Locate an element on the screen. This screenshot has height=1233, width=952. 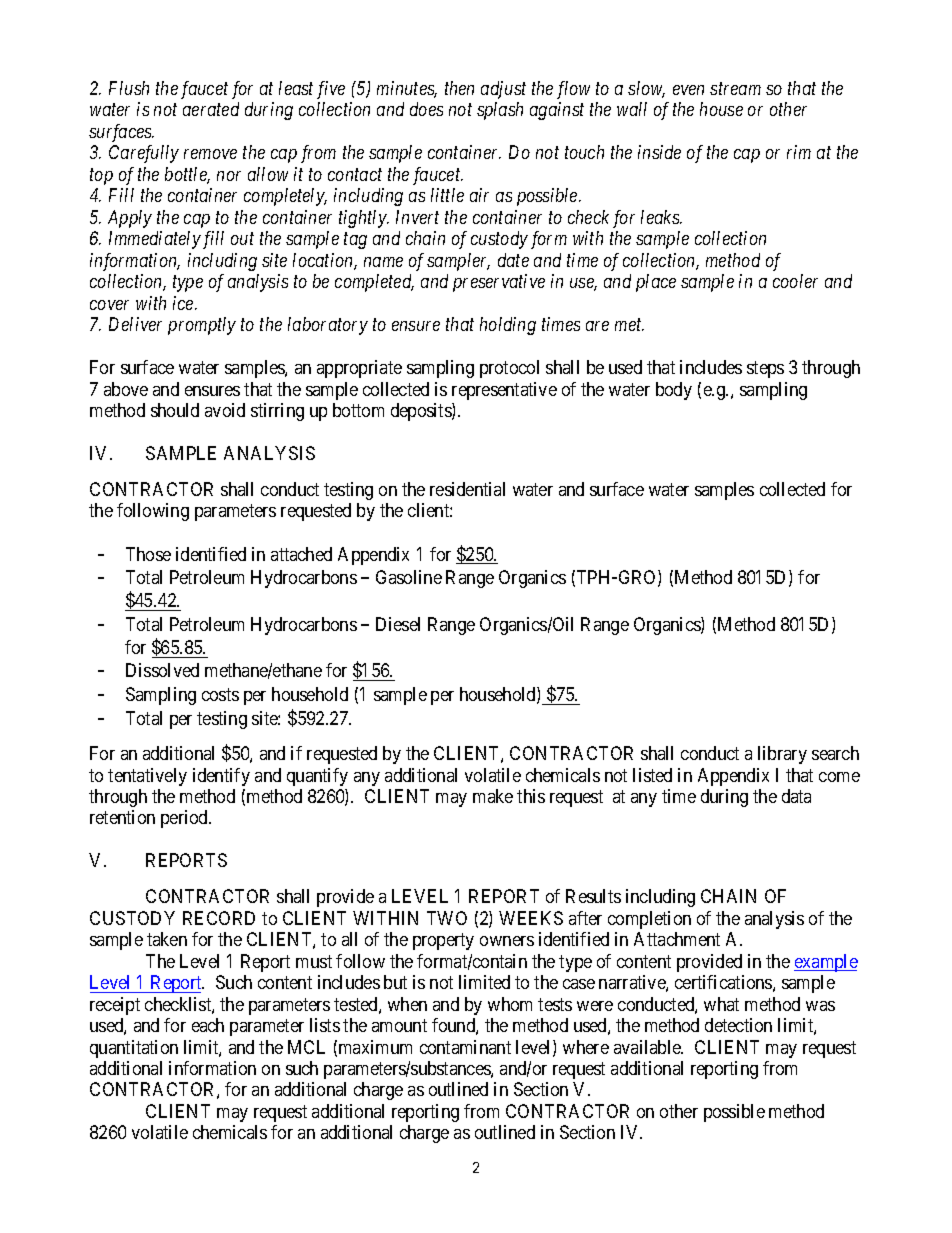
period is located at coordinates (185, 819).
